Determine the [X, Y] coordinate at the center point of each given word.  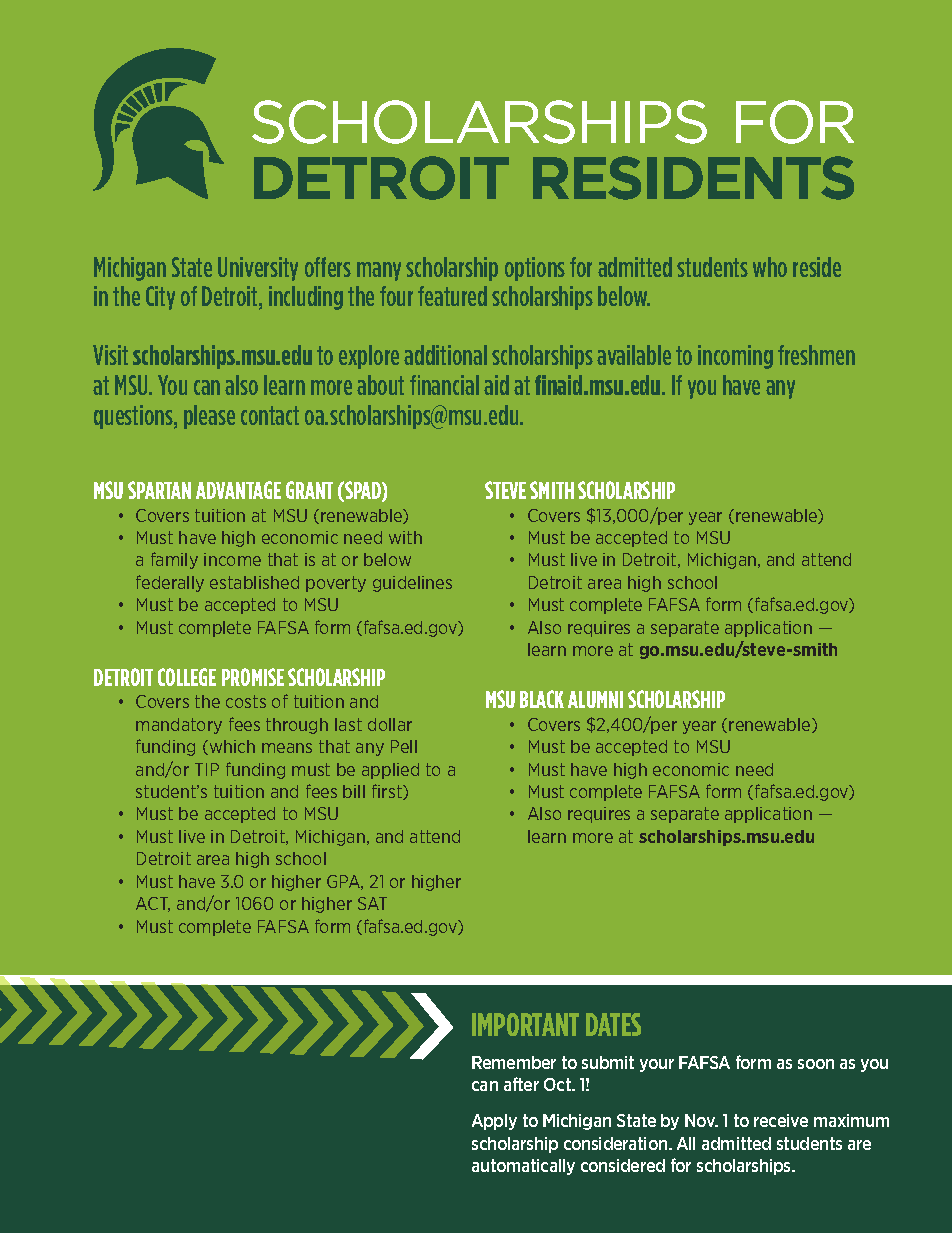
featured [452, 296]
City [160, 298]
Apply [494, 1122]
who [770, 267]
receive [781, 1120]
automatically [523, 1167]
